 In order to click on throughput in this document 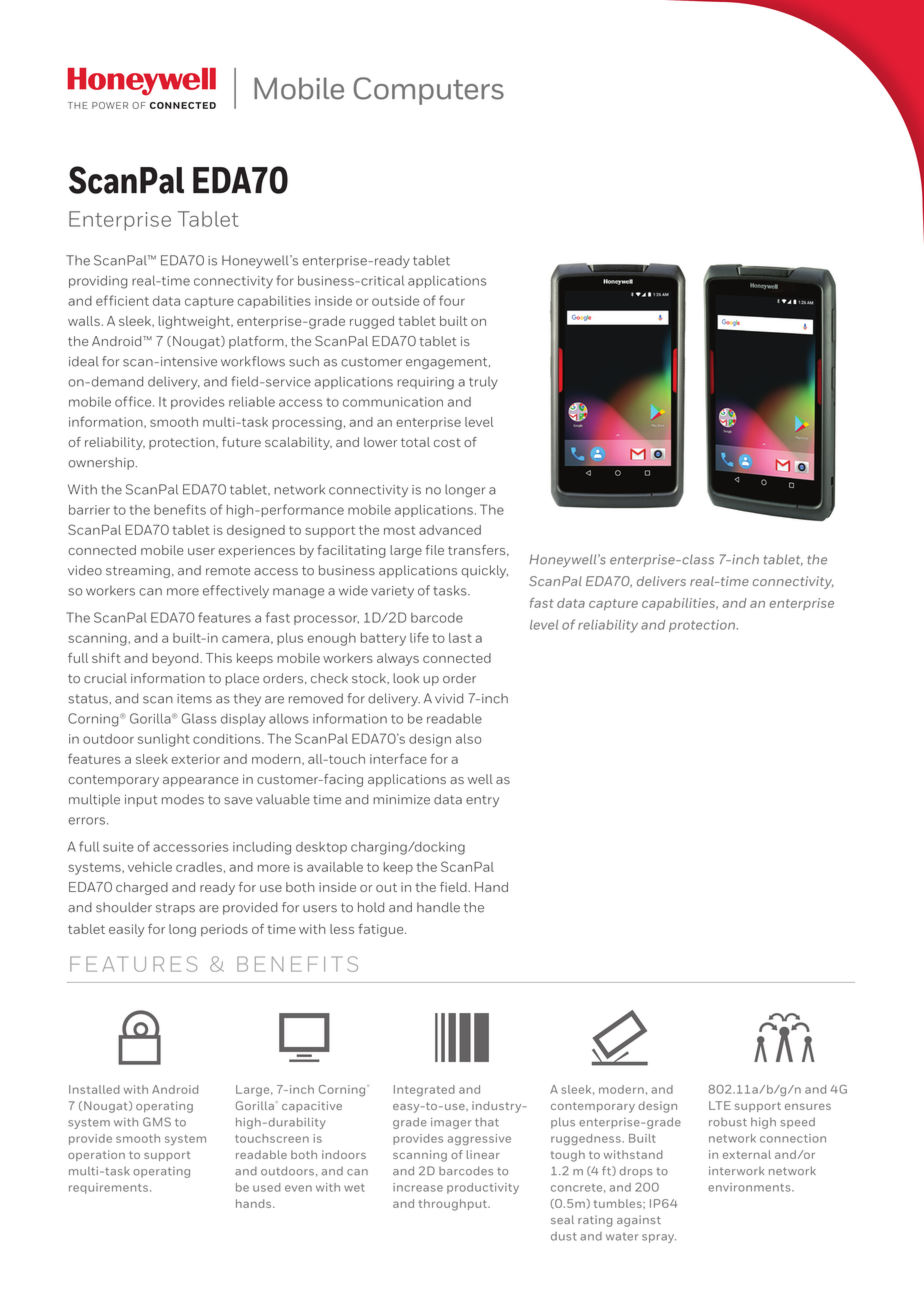, I will do `click(453, 1205)`.
